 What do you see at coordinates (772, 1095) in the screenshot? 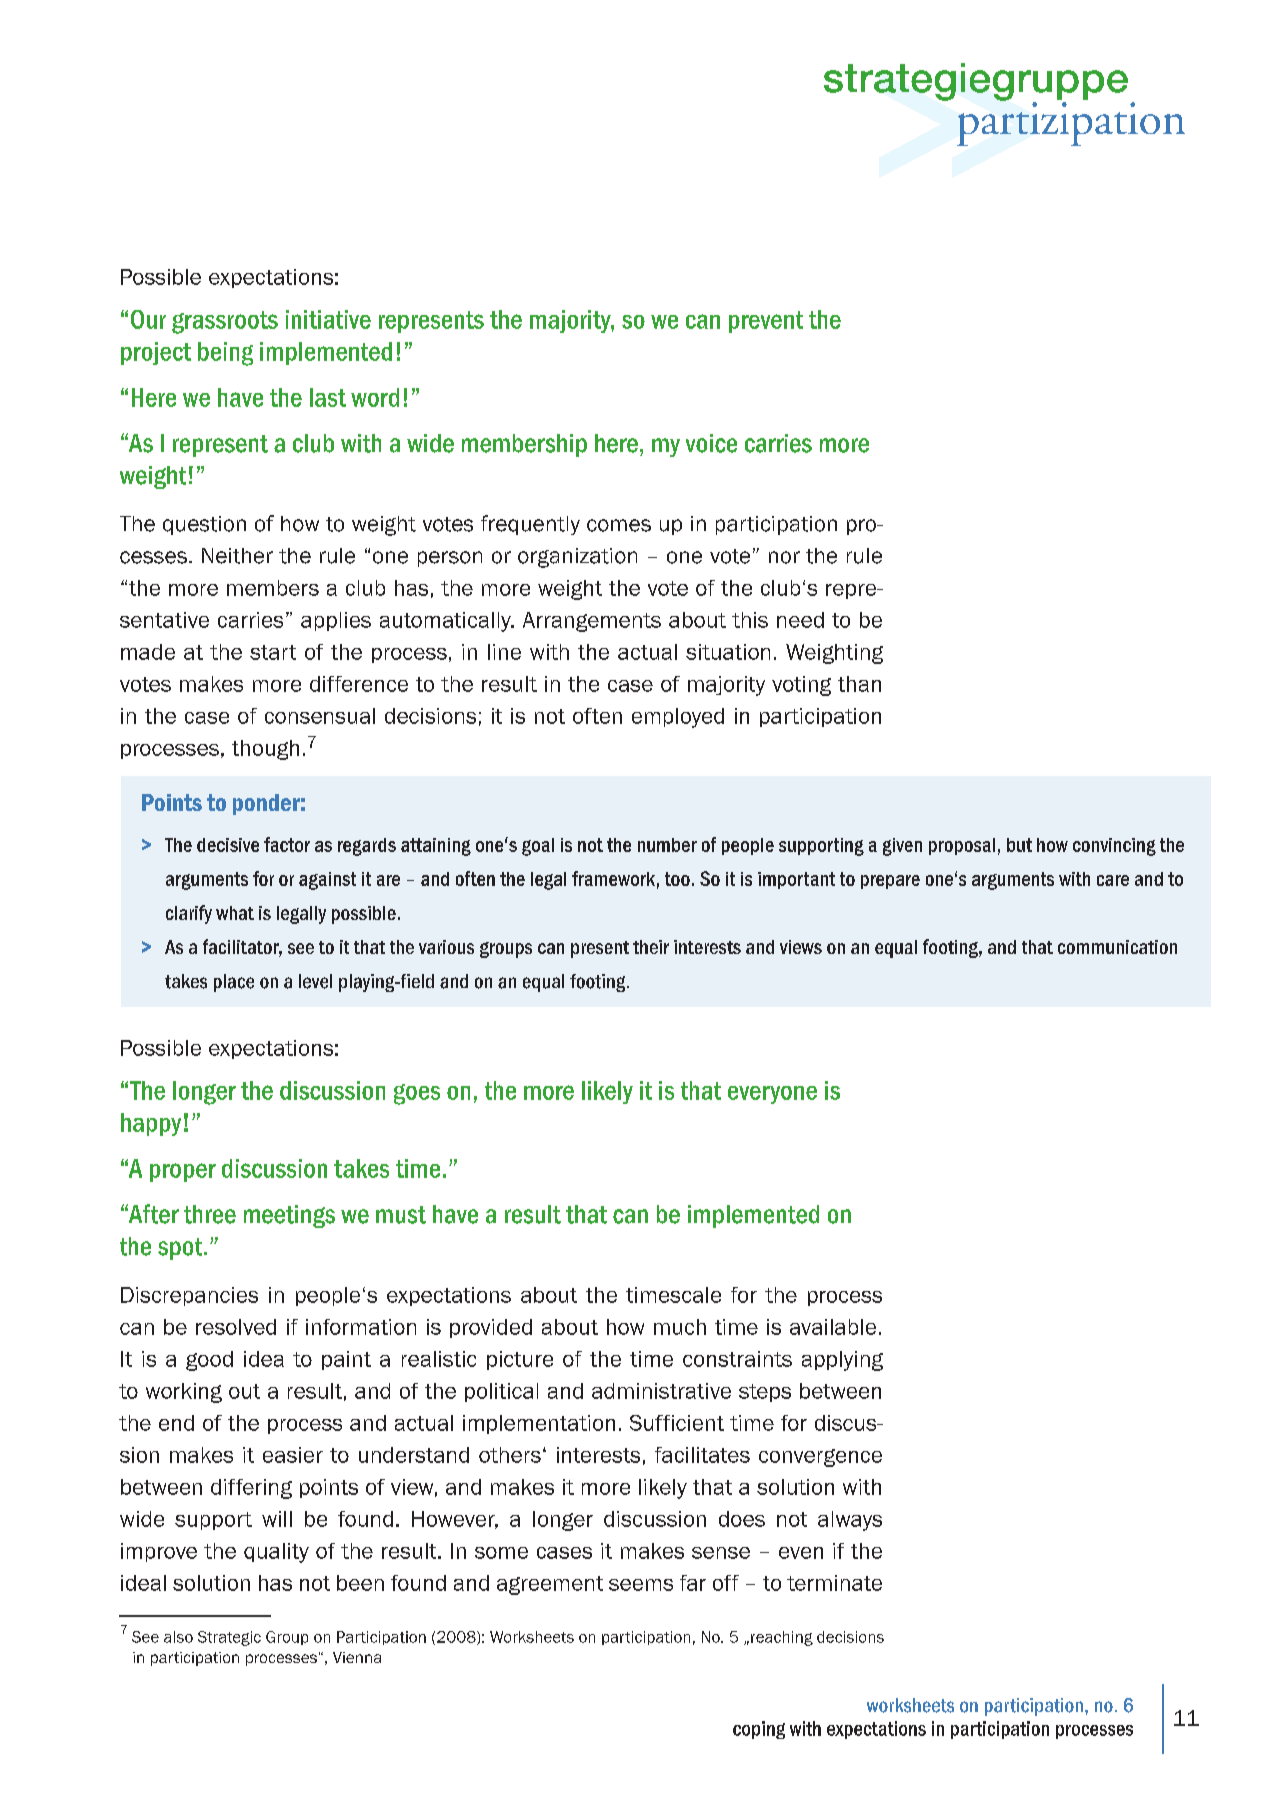
I see `everyone` at bounding box center [772, 1095].
